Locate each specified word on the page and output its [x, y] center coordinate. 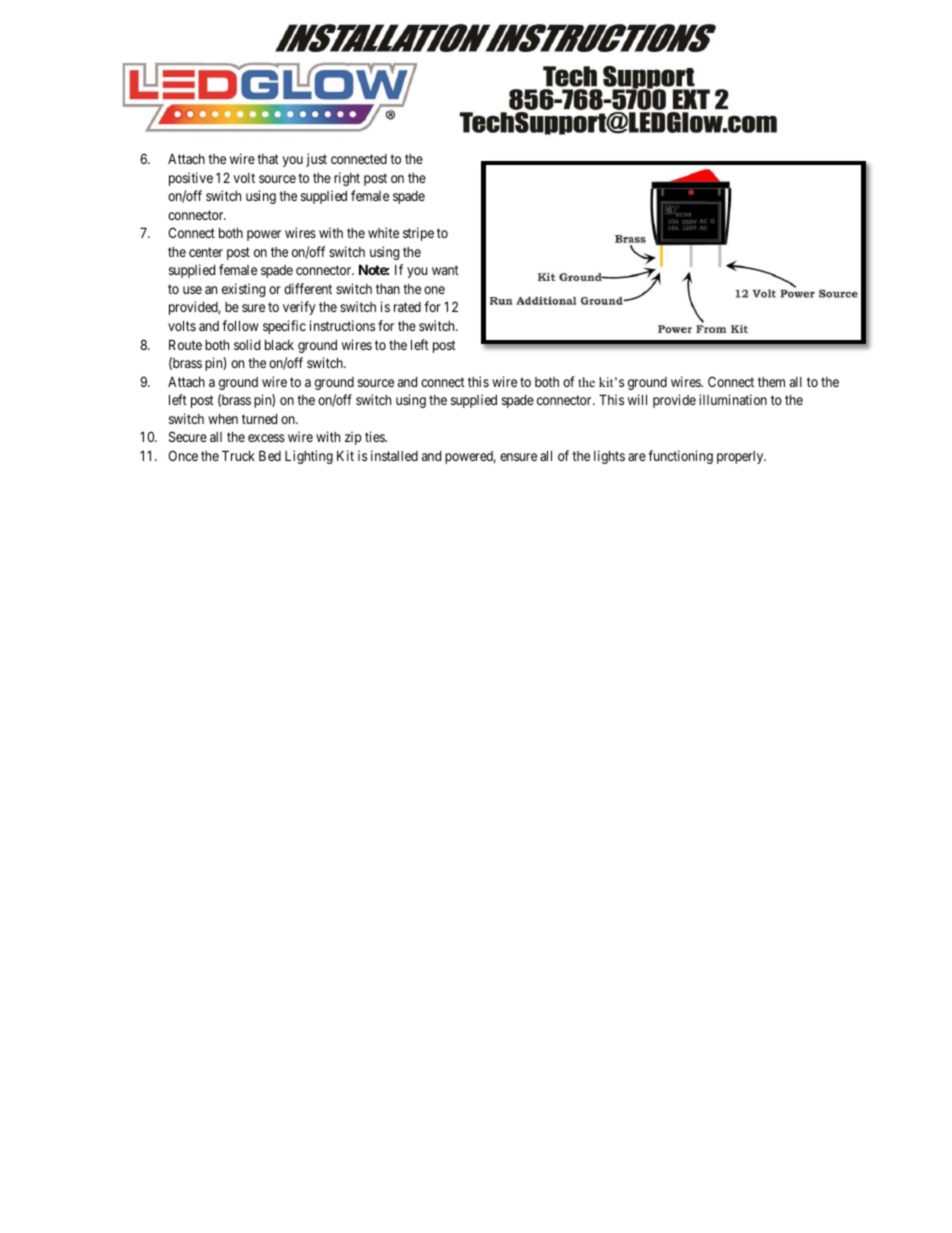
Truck [238, 455]
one [434, 290]
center [206, 252]
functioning [680, 457]
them [771, 382]
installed [394, 455]
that [268, 159]
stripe [418, 234]
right [347, 179]
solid [247, 344]
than [388, 289]
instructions [342, 325]
